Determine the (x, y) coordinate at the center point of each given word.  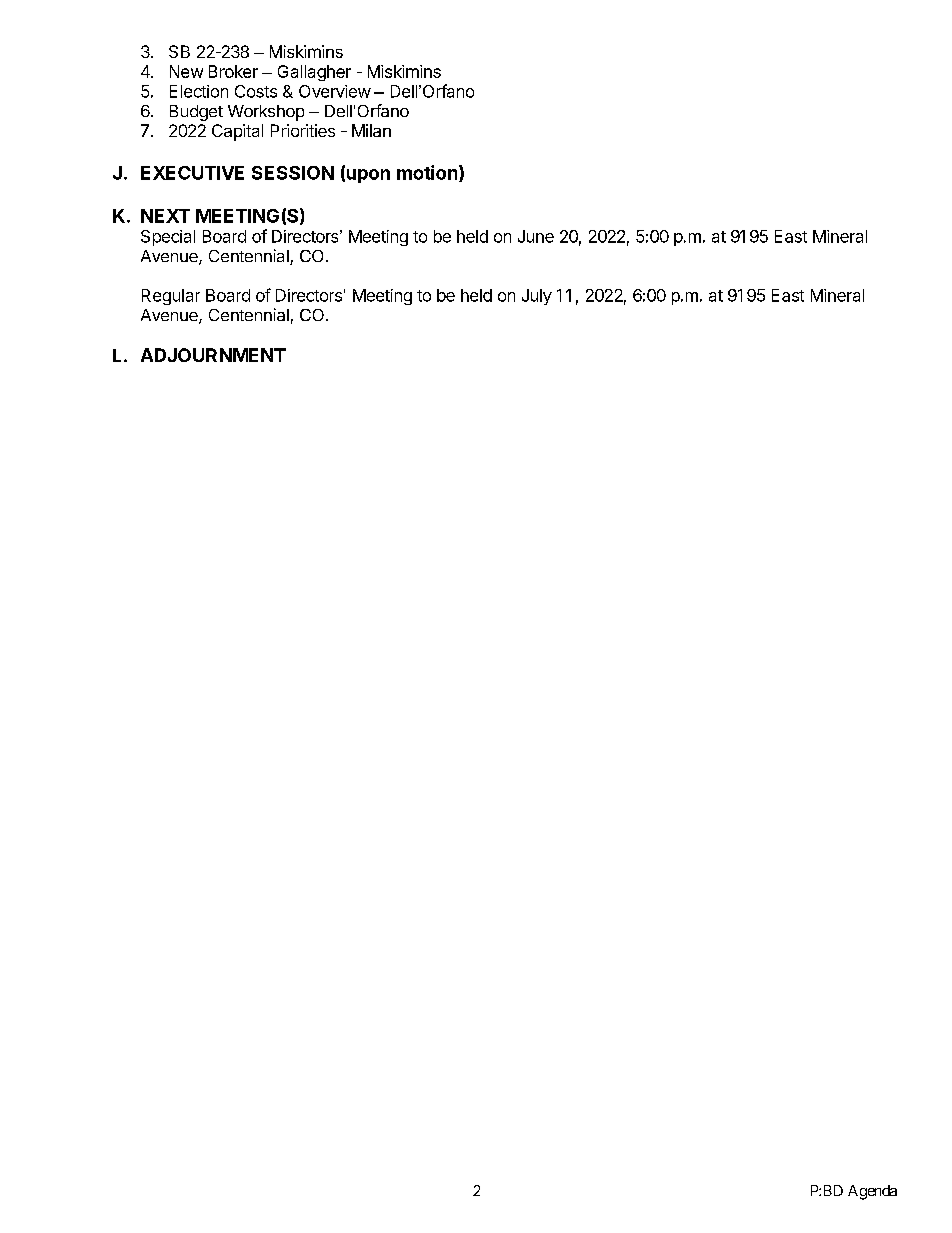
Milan (371, 130)
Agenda (872, 1192)
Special (168, 238)
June (536, 236)
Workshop (266, 113)
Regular (171, 297)
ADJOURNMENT (213, 355)
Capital (237, 132)
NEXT (165, 216)
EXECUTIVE (192, 173)
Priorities (303, 130)
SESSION (293, 173)
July (537, 297)
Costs (256, 91)
